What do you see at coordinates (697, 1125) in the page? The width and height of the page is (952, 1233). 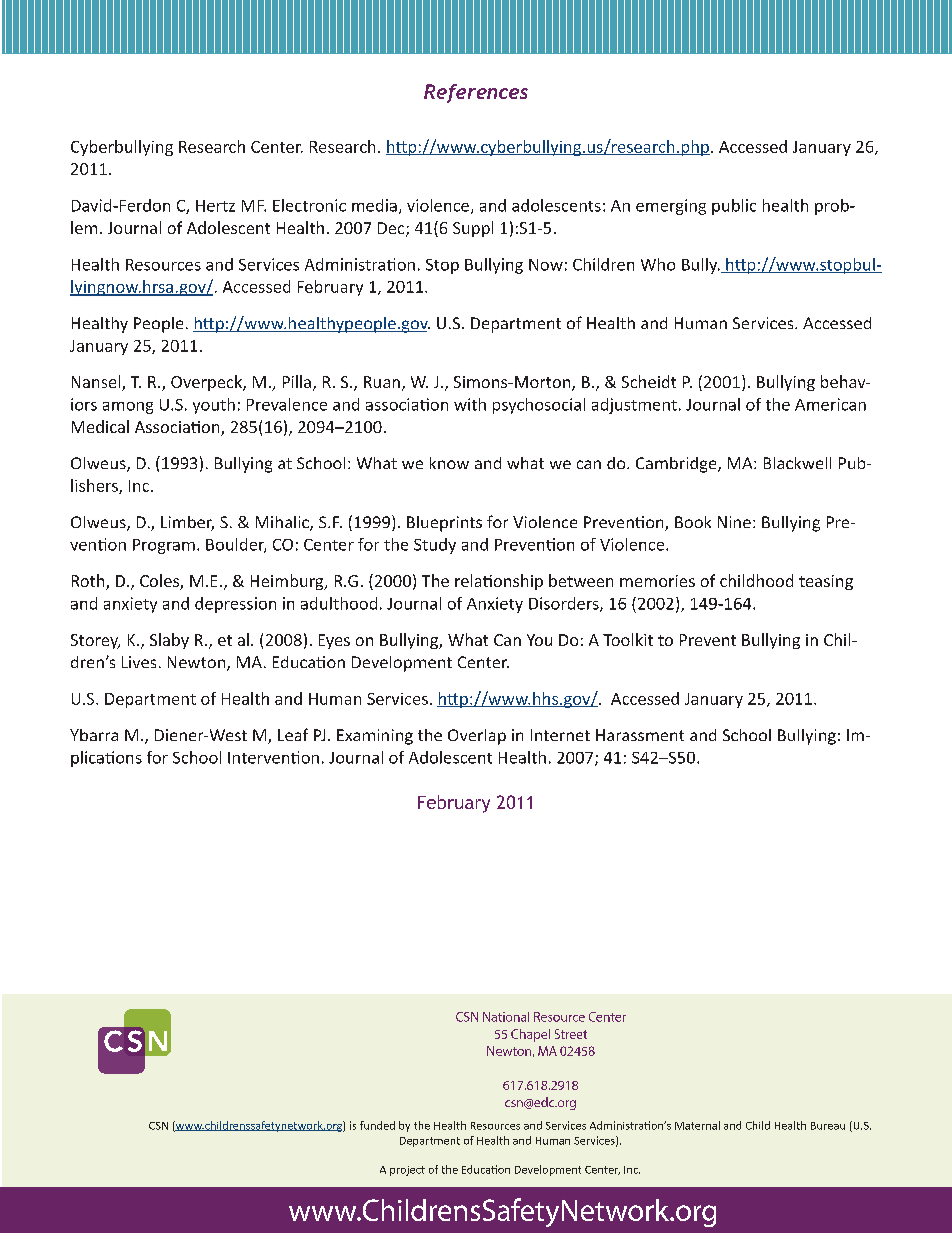 I see `Maternal` at bounding box center [697, 1125].
